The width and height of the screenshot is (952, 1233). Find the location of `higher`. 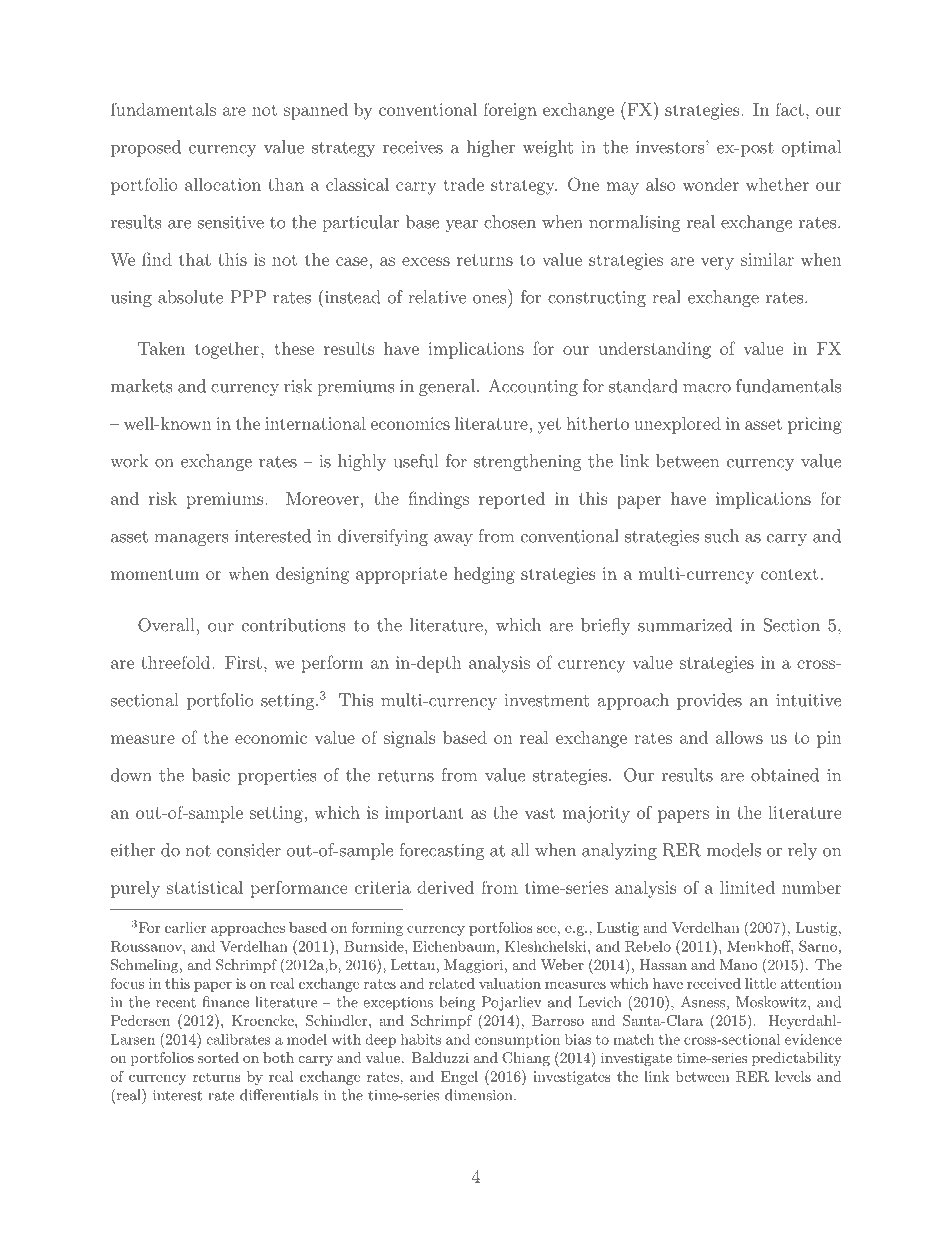

higher is located at coordinates (491, 148).
